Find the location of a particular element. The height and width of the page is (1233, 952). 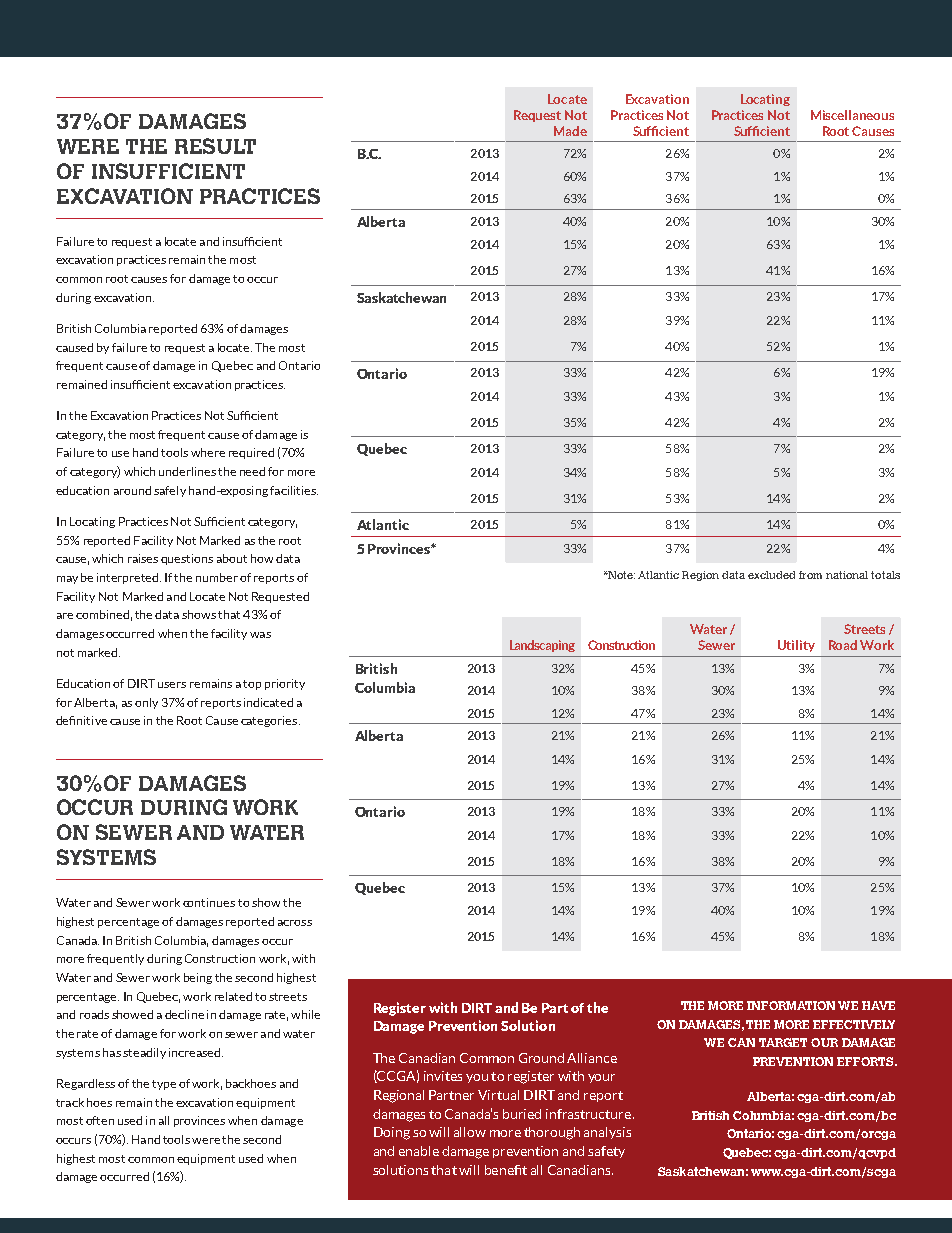

Utility is located at coordinates (796, 646).
